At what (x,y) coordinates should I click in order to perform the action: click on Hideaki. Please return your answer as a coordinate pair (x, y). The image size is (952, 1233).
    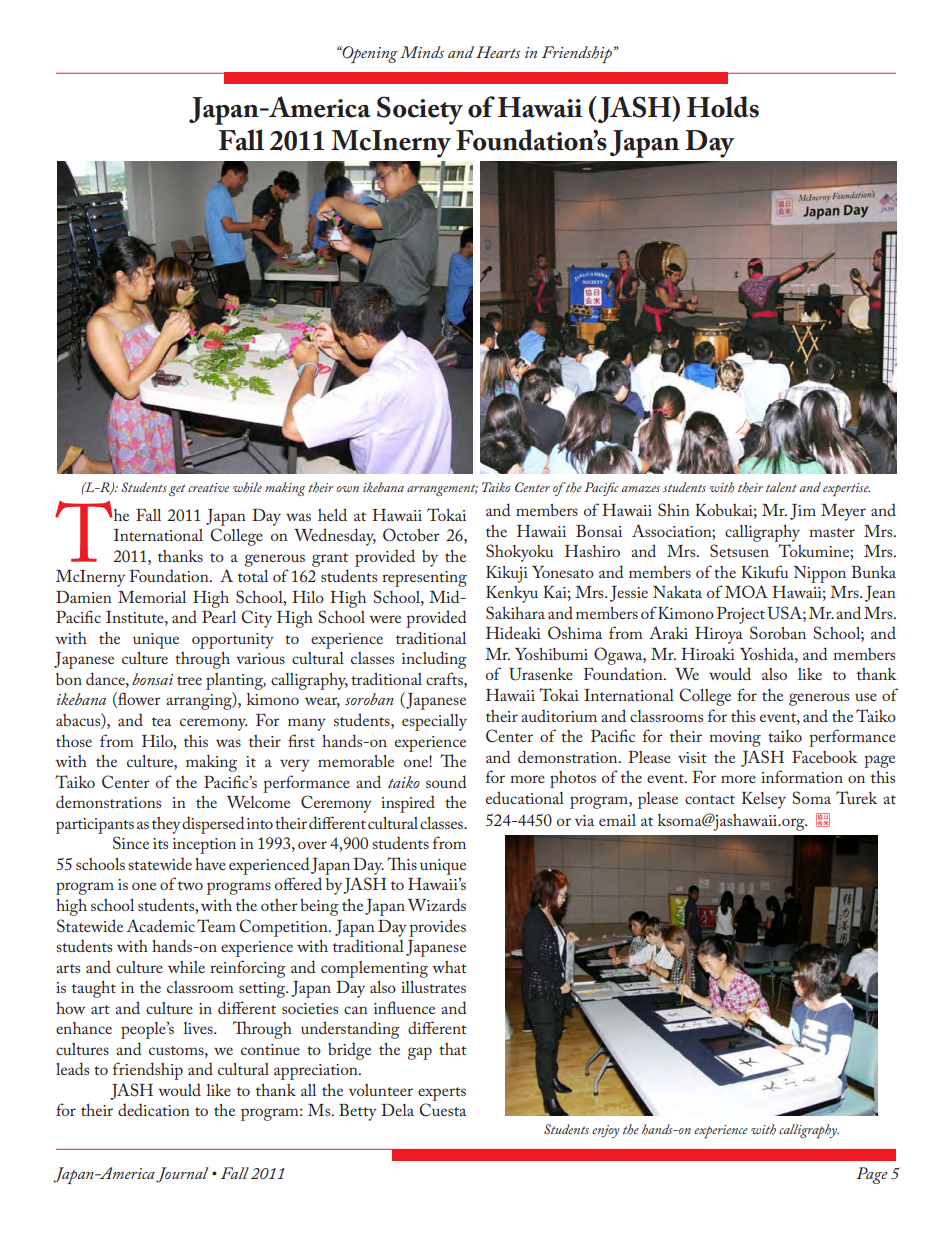
    Looking at the image, I should click on (513, 632).
